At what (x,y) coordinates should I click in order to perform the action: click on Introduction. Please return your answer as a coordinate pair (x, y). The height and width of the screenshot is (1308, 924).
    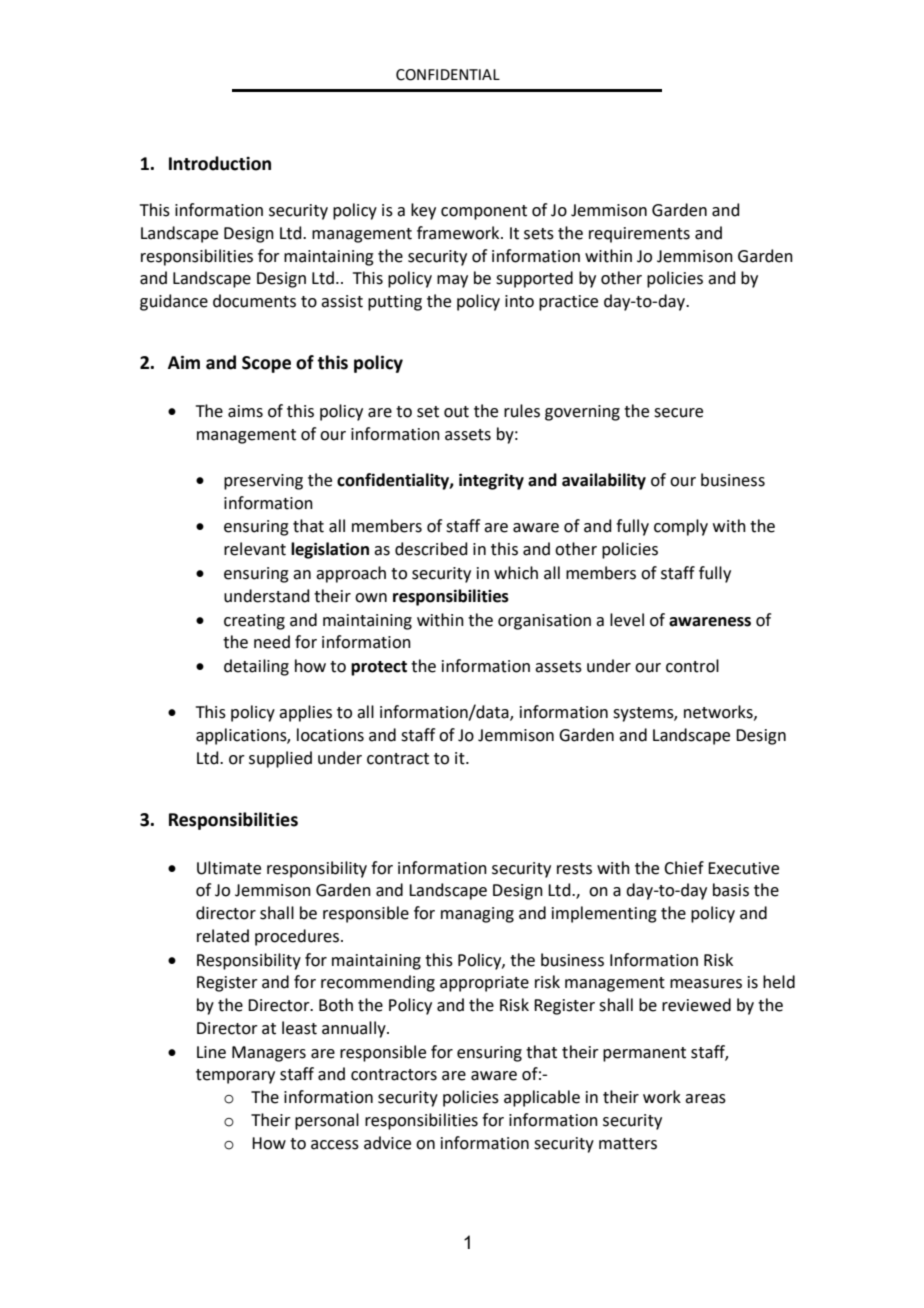
    Looking at the image, I should click on (220, 163).
